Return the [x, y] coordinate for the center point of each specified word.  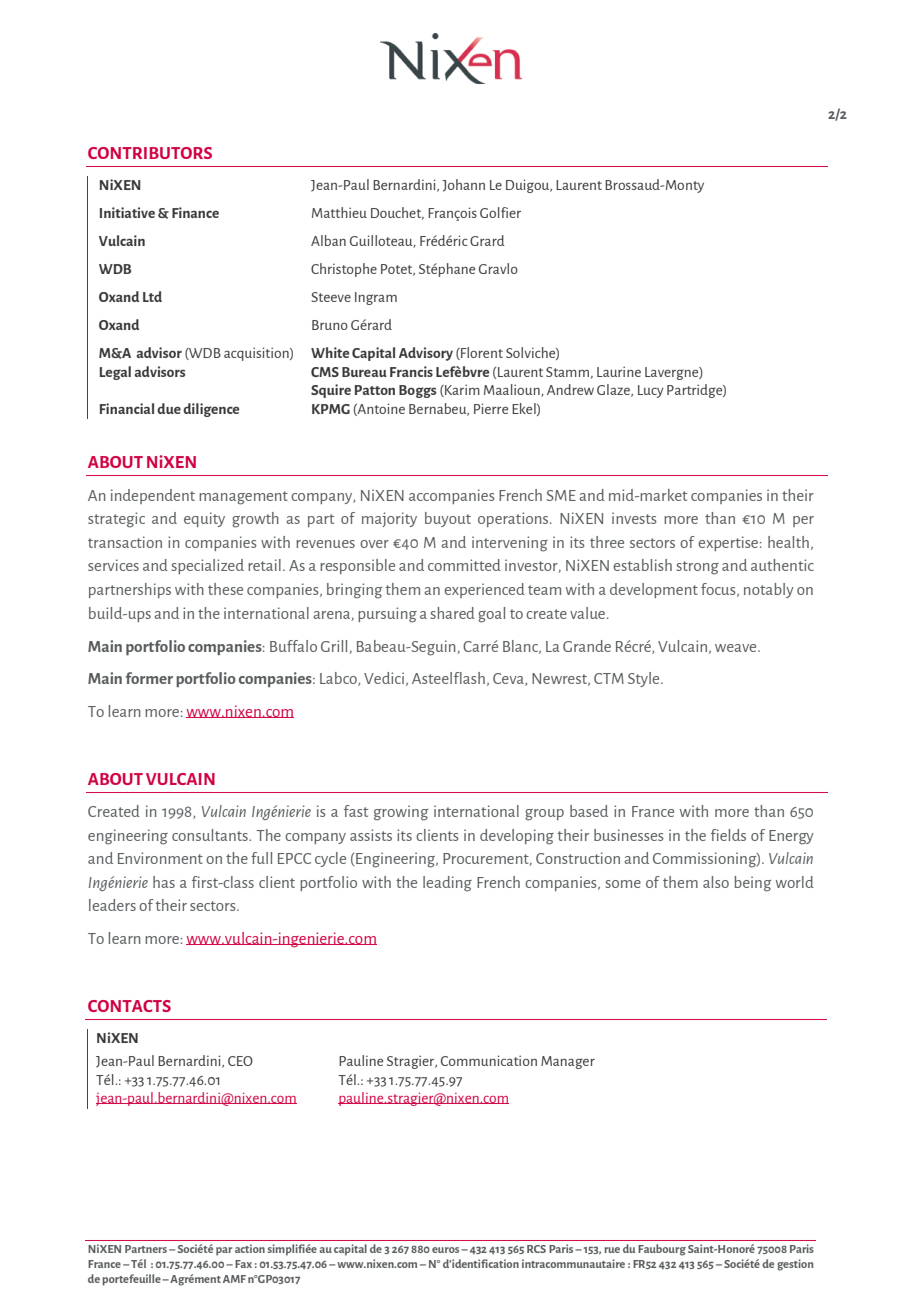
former [149, 678]
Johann [463, 185]
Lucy [651, 391]
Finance [195, 212]
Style [645, 679]
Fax [243, 1264]
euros [447, 1250]
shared [453, 613]
